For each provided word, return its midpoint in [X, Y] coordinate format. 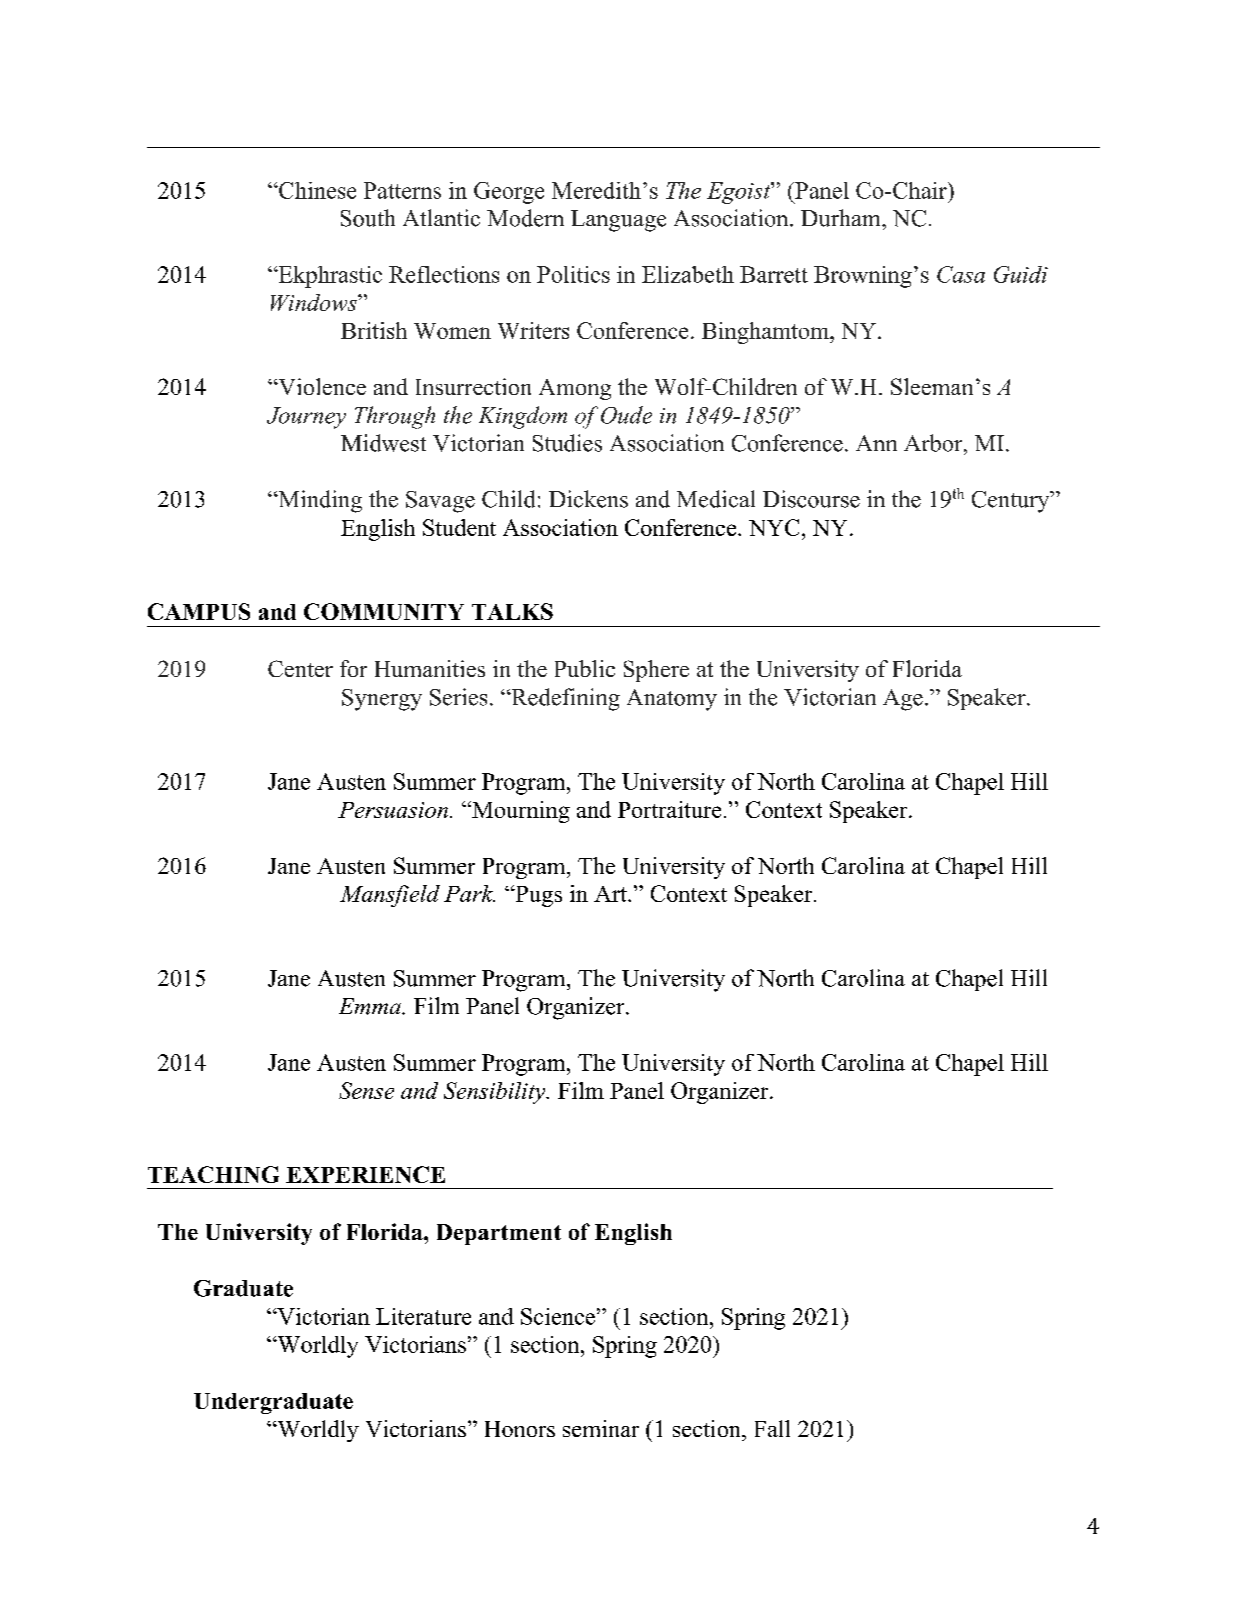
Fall [772, 1428]
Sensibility [496, 1093]
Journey [306, 418]
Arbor [934, 443]
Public [585, 668]
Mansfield [390, 896]
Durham [842, 218]
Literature [423, 1316]
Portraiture [669, 809]
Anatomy [672, 700]
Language [618, 221]
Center [300, 668]
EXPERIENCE [365, 1174]
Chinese [316, 190]
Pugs [537, 896]
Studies [567, 443]
